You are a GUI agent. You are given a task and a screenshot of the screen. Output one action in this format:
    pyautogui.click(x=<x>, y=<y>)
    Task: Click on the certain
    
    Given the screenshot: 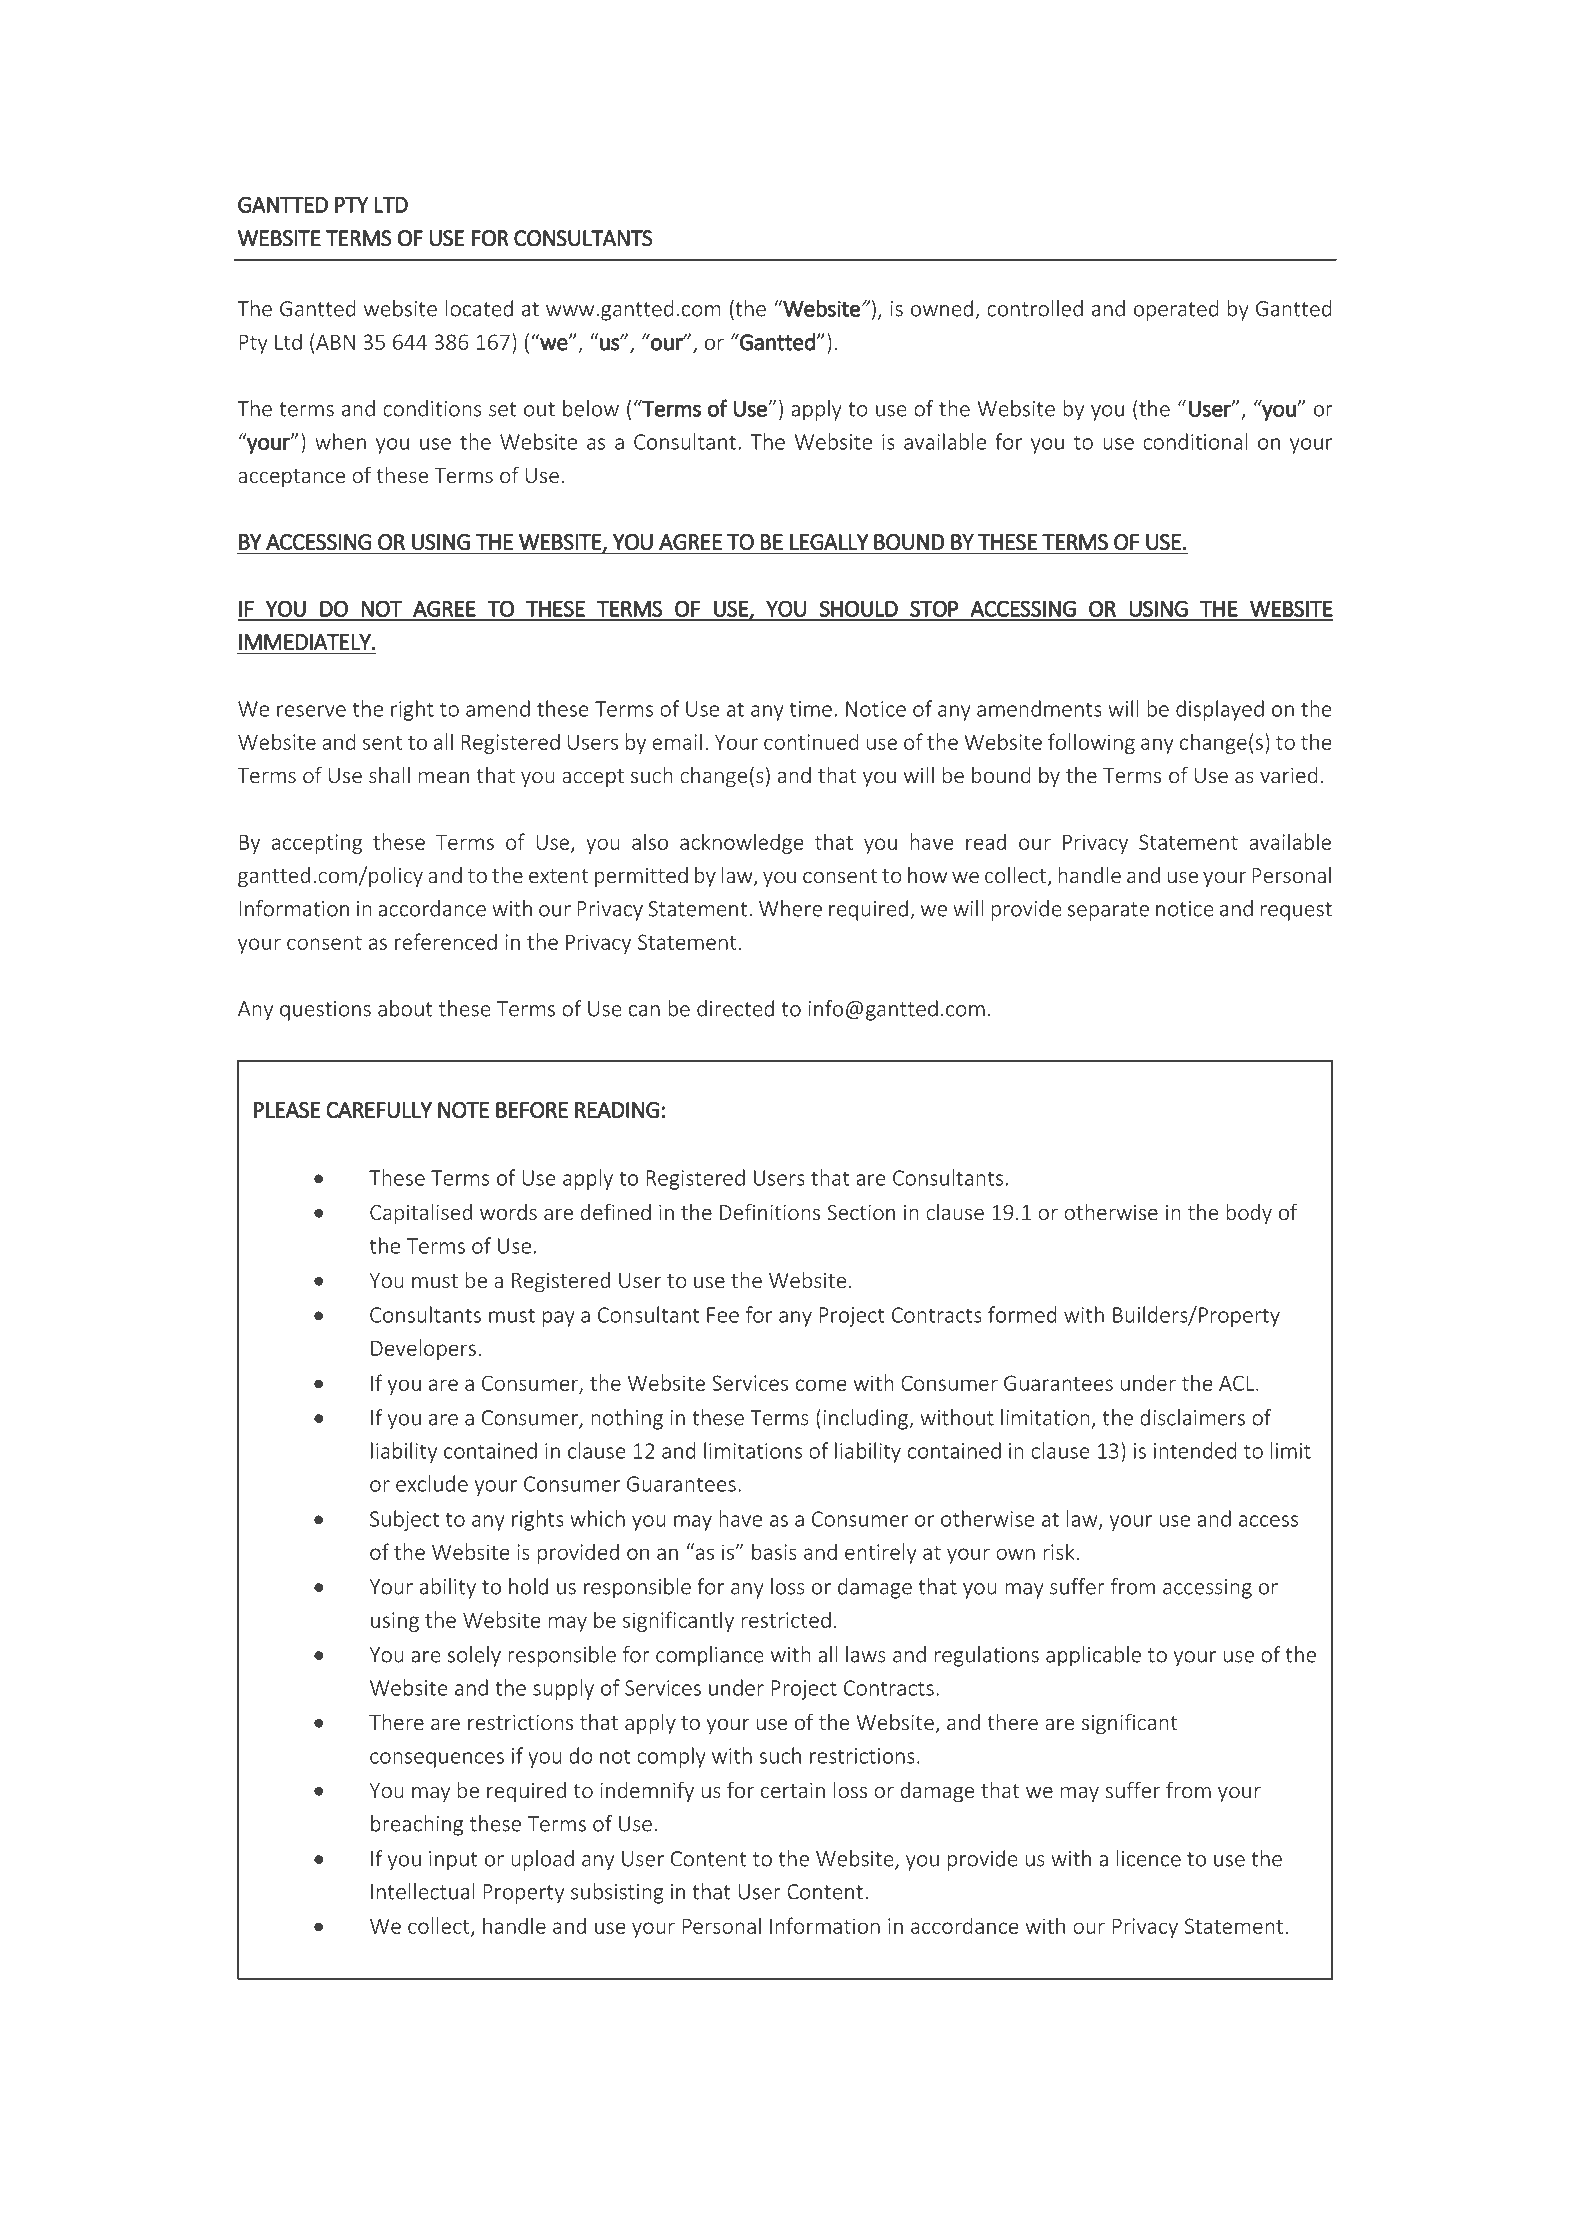 What is the action you would take?
    pyautogui.click(x=793, y=1790)
